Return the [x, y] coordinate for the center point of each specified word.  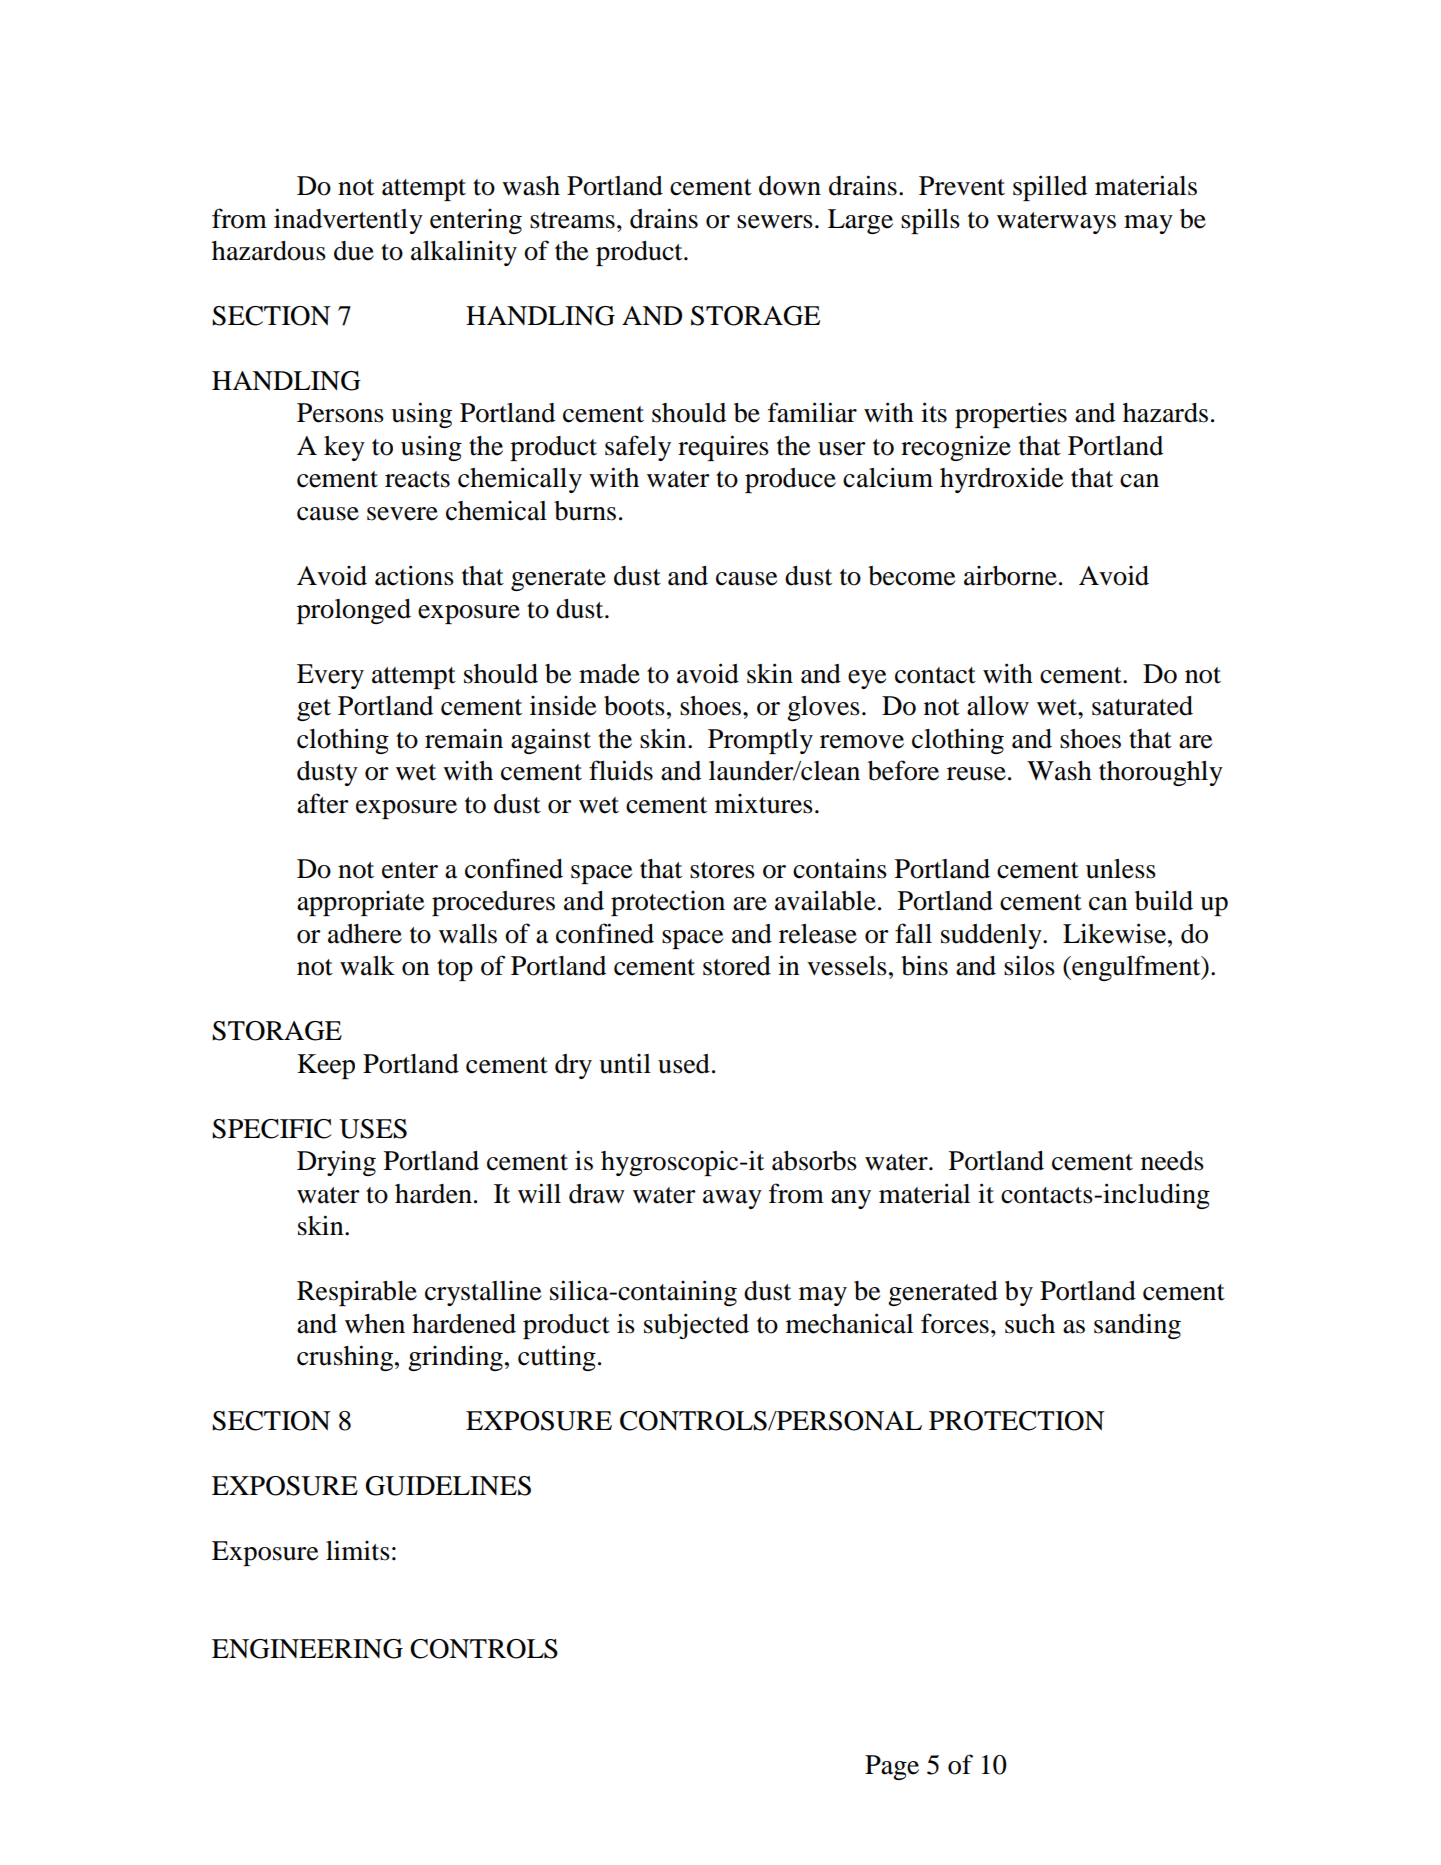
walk [367, 966]
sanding [1137, 1326]
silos [1029, 966]
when [375, 1324]
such [1030, 1324]
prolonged [354, 611]
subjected [696, 1326]
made [609, 674]
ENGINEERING [307, 1649]
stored [737, 966]
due [354, 251]
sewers [775, 222]
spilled [1050, 188]
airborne [1010, 576]
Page [892, 1767]
